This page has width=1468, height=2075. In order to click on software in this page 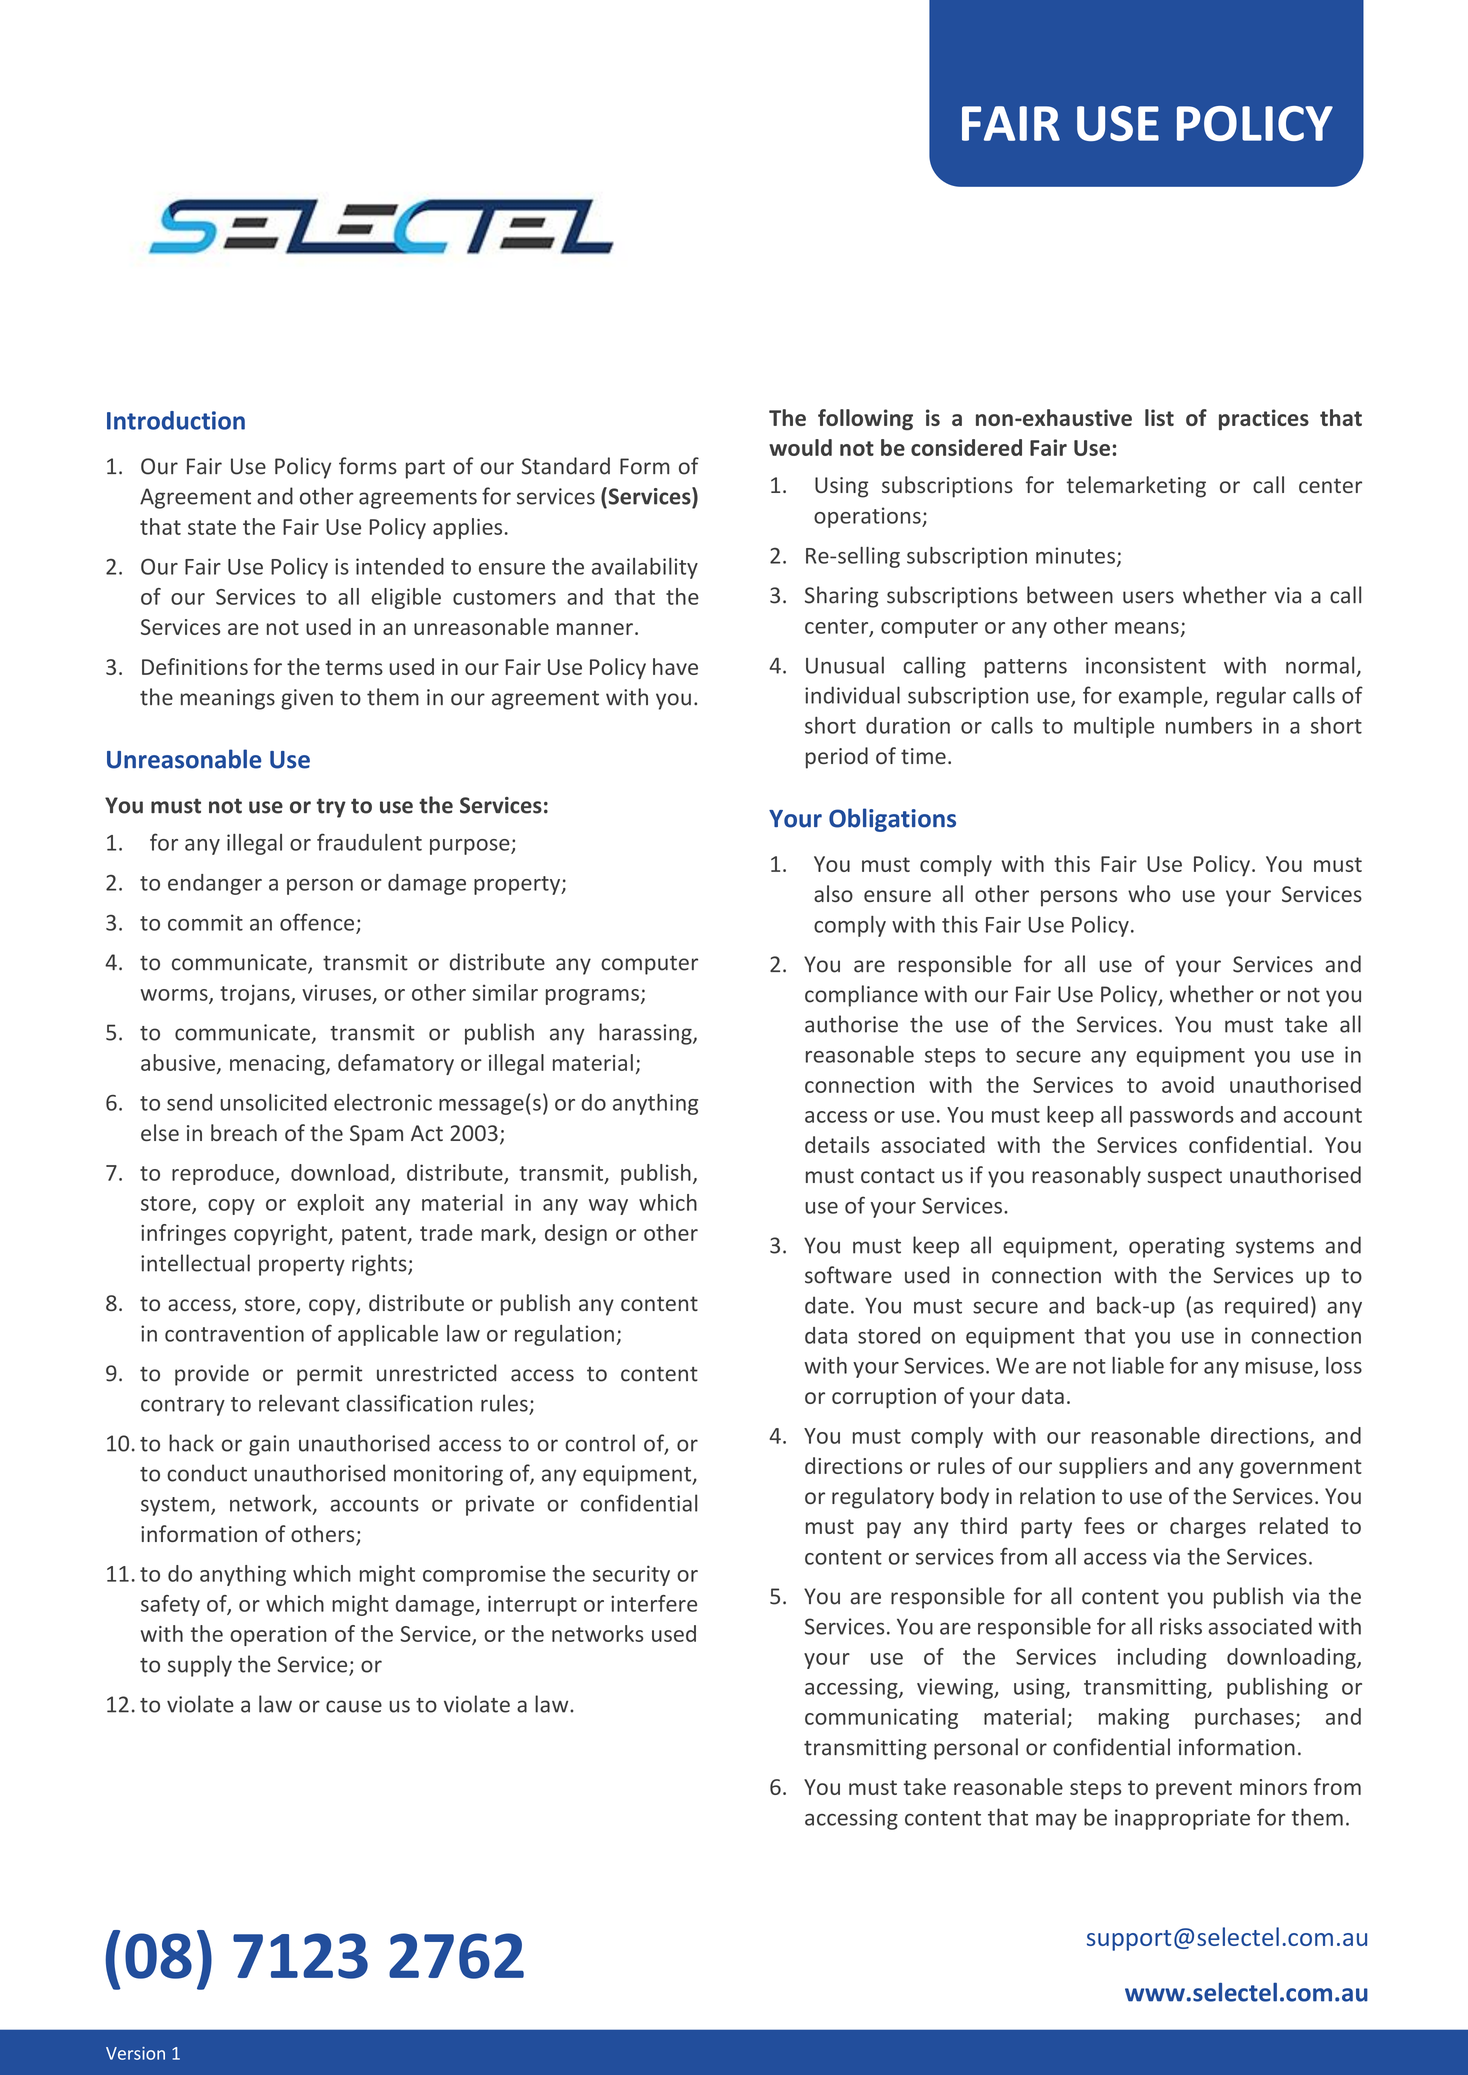, I will do `click(848, 1275)`.
